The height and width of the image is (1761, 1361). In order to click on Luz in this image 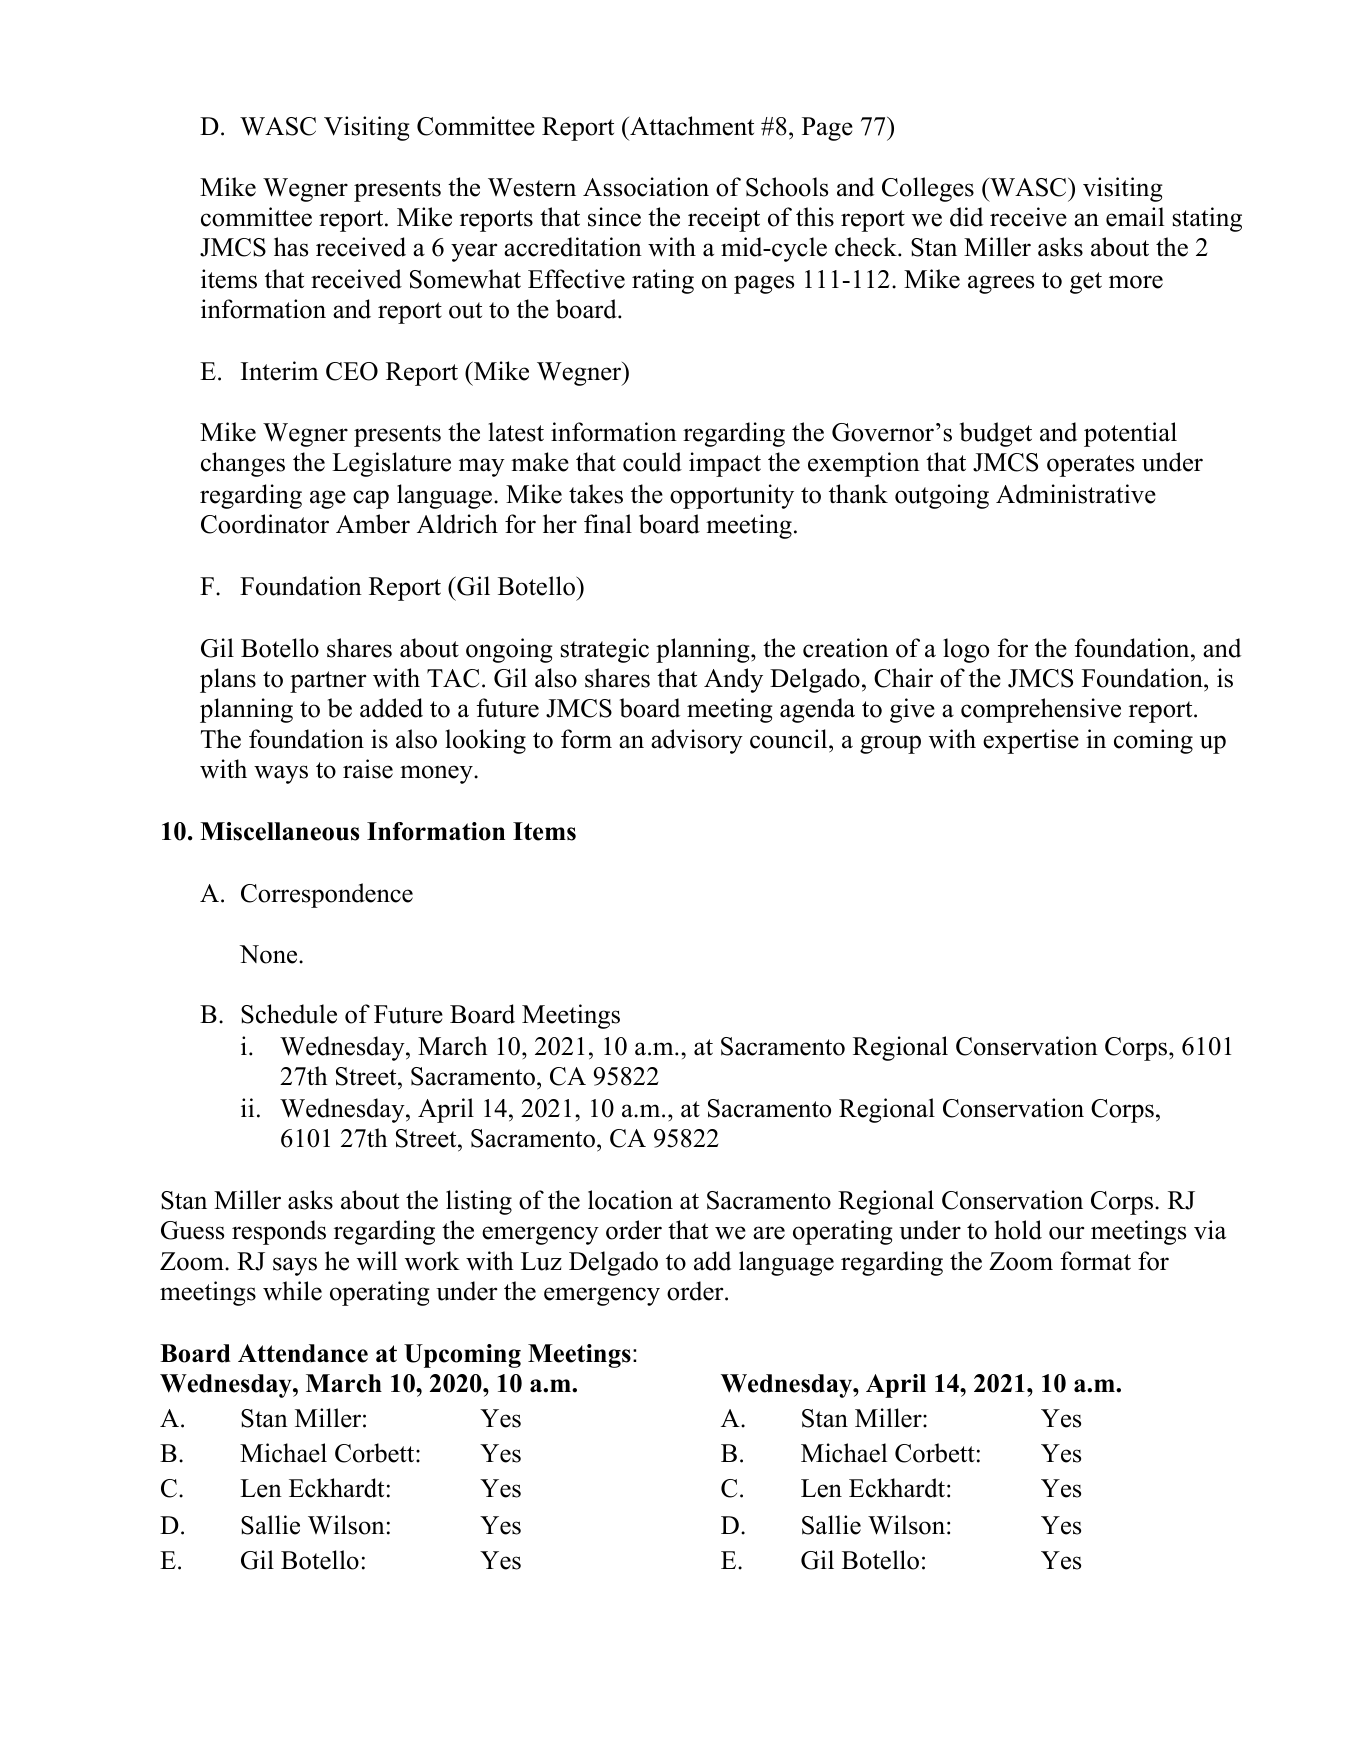, I will do `click(541, 1261)`.
